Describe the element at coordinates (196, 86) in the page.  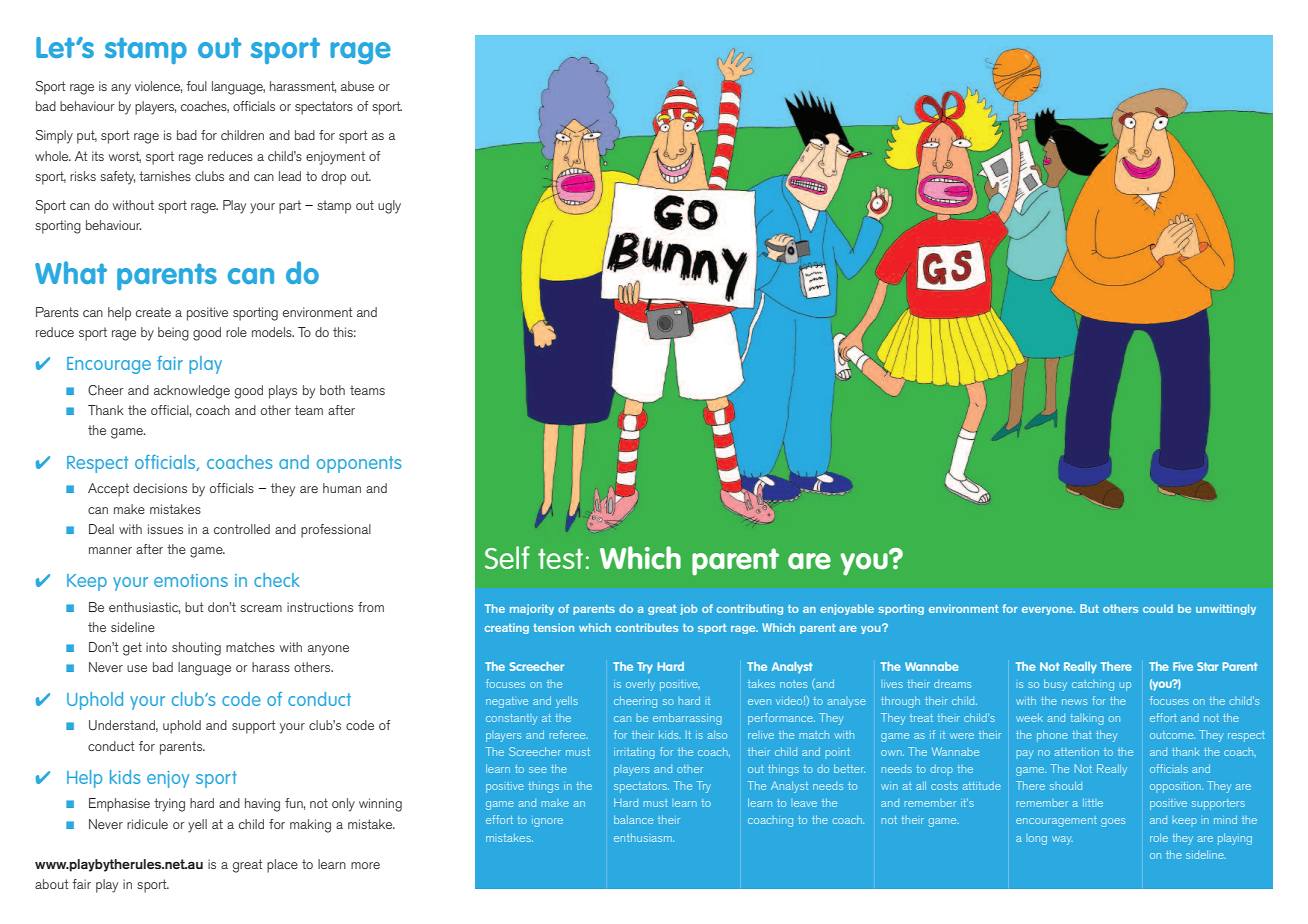
I see `foul` at that location.
